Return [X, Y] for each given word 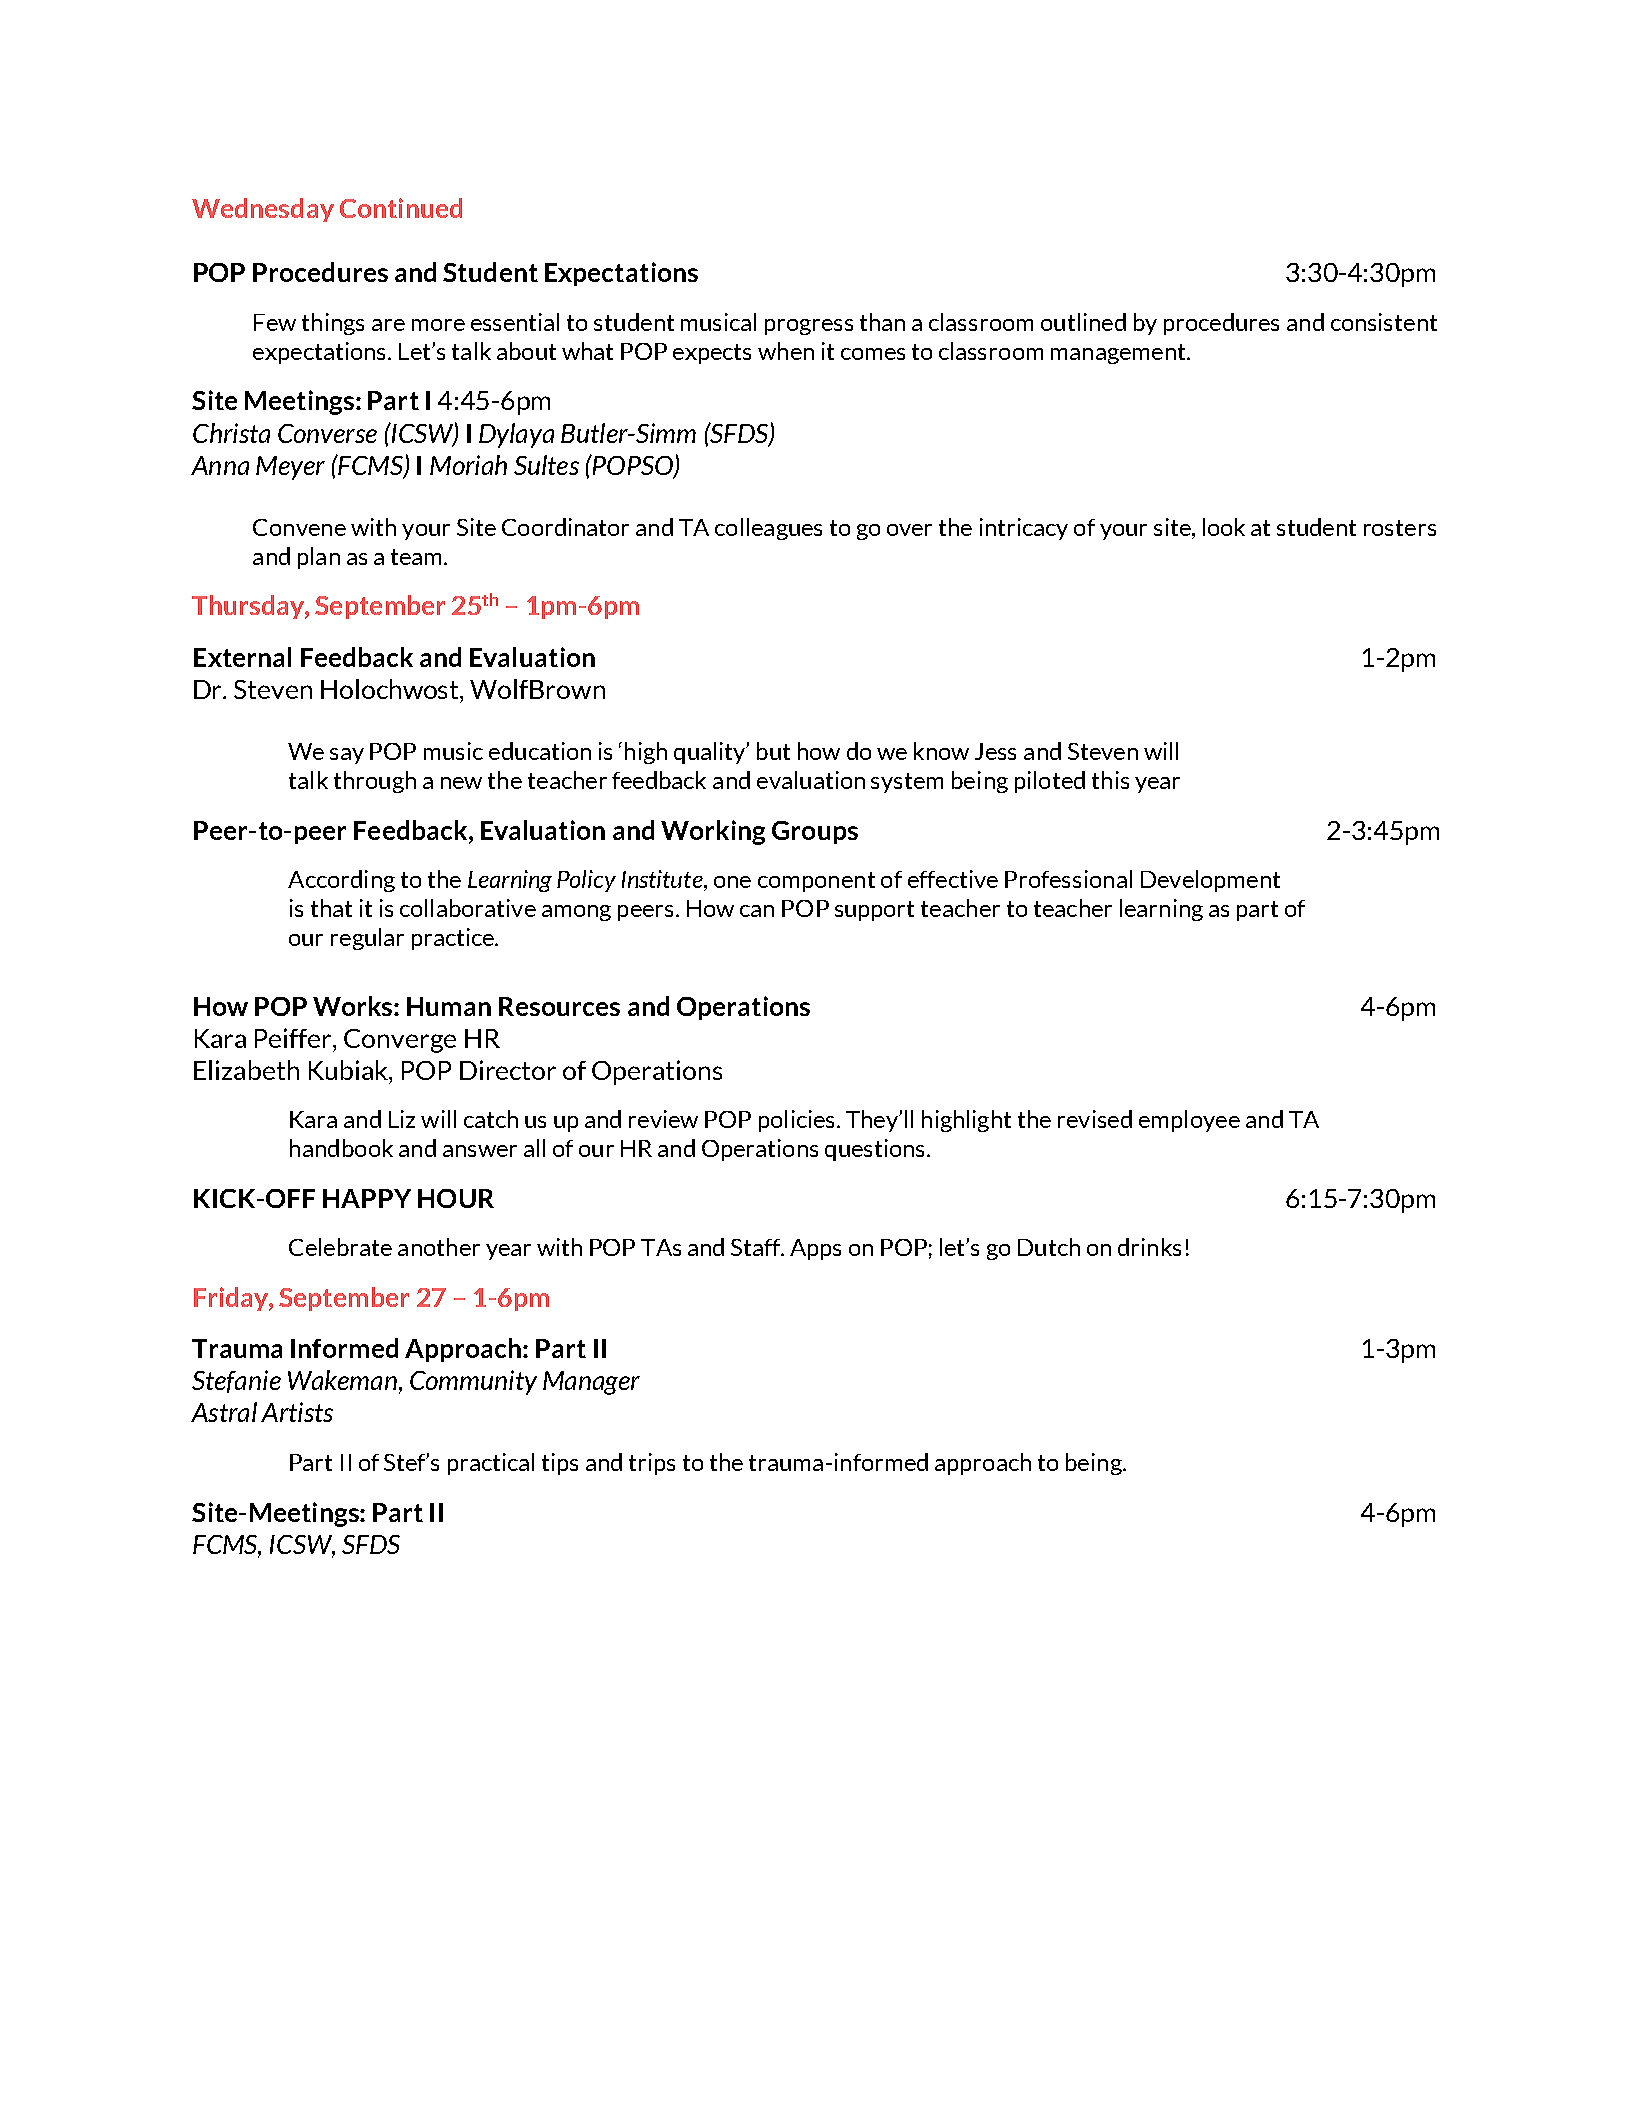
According [341, 881]
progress [809, 327]
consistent [1384, 322]
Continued [401, 208]
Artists [297, 1412]
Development [1210, 881]
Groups [815, 832]
